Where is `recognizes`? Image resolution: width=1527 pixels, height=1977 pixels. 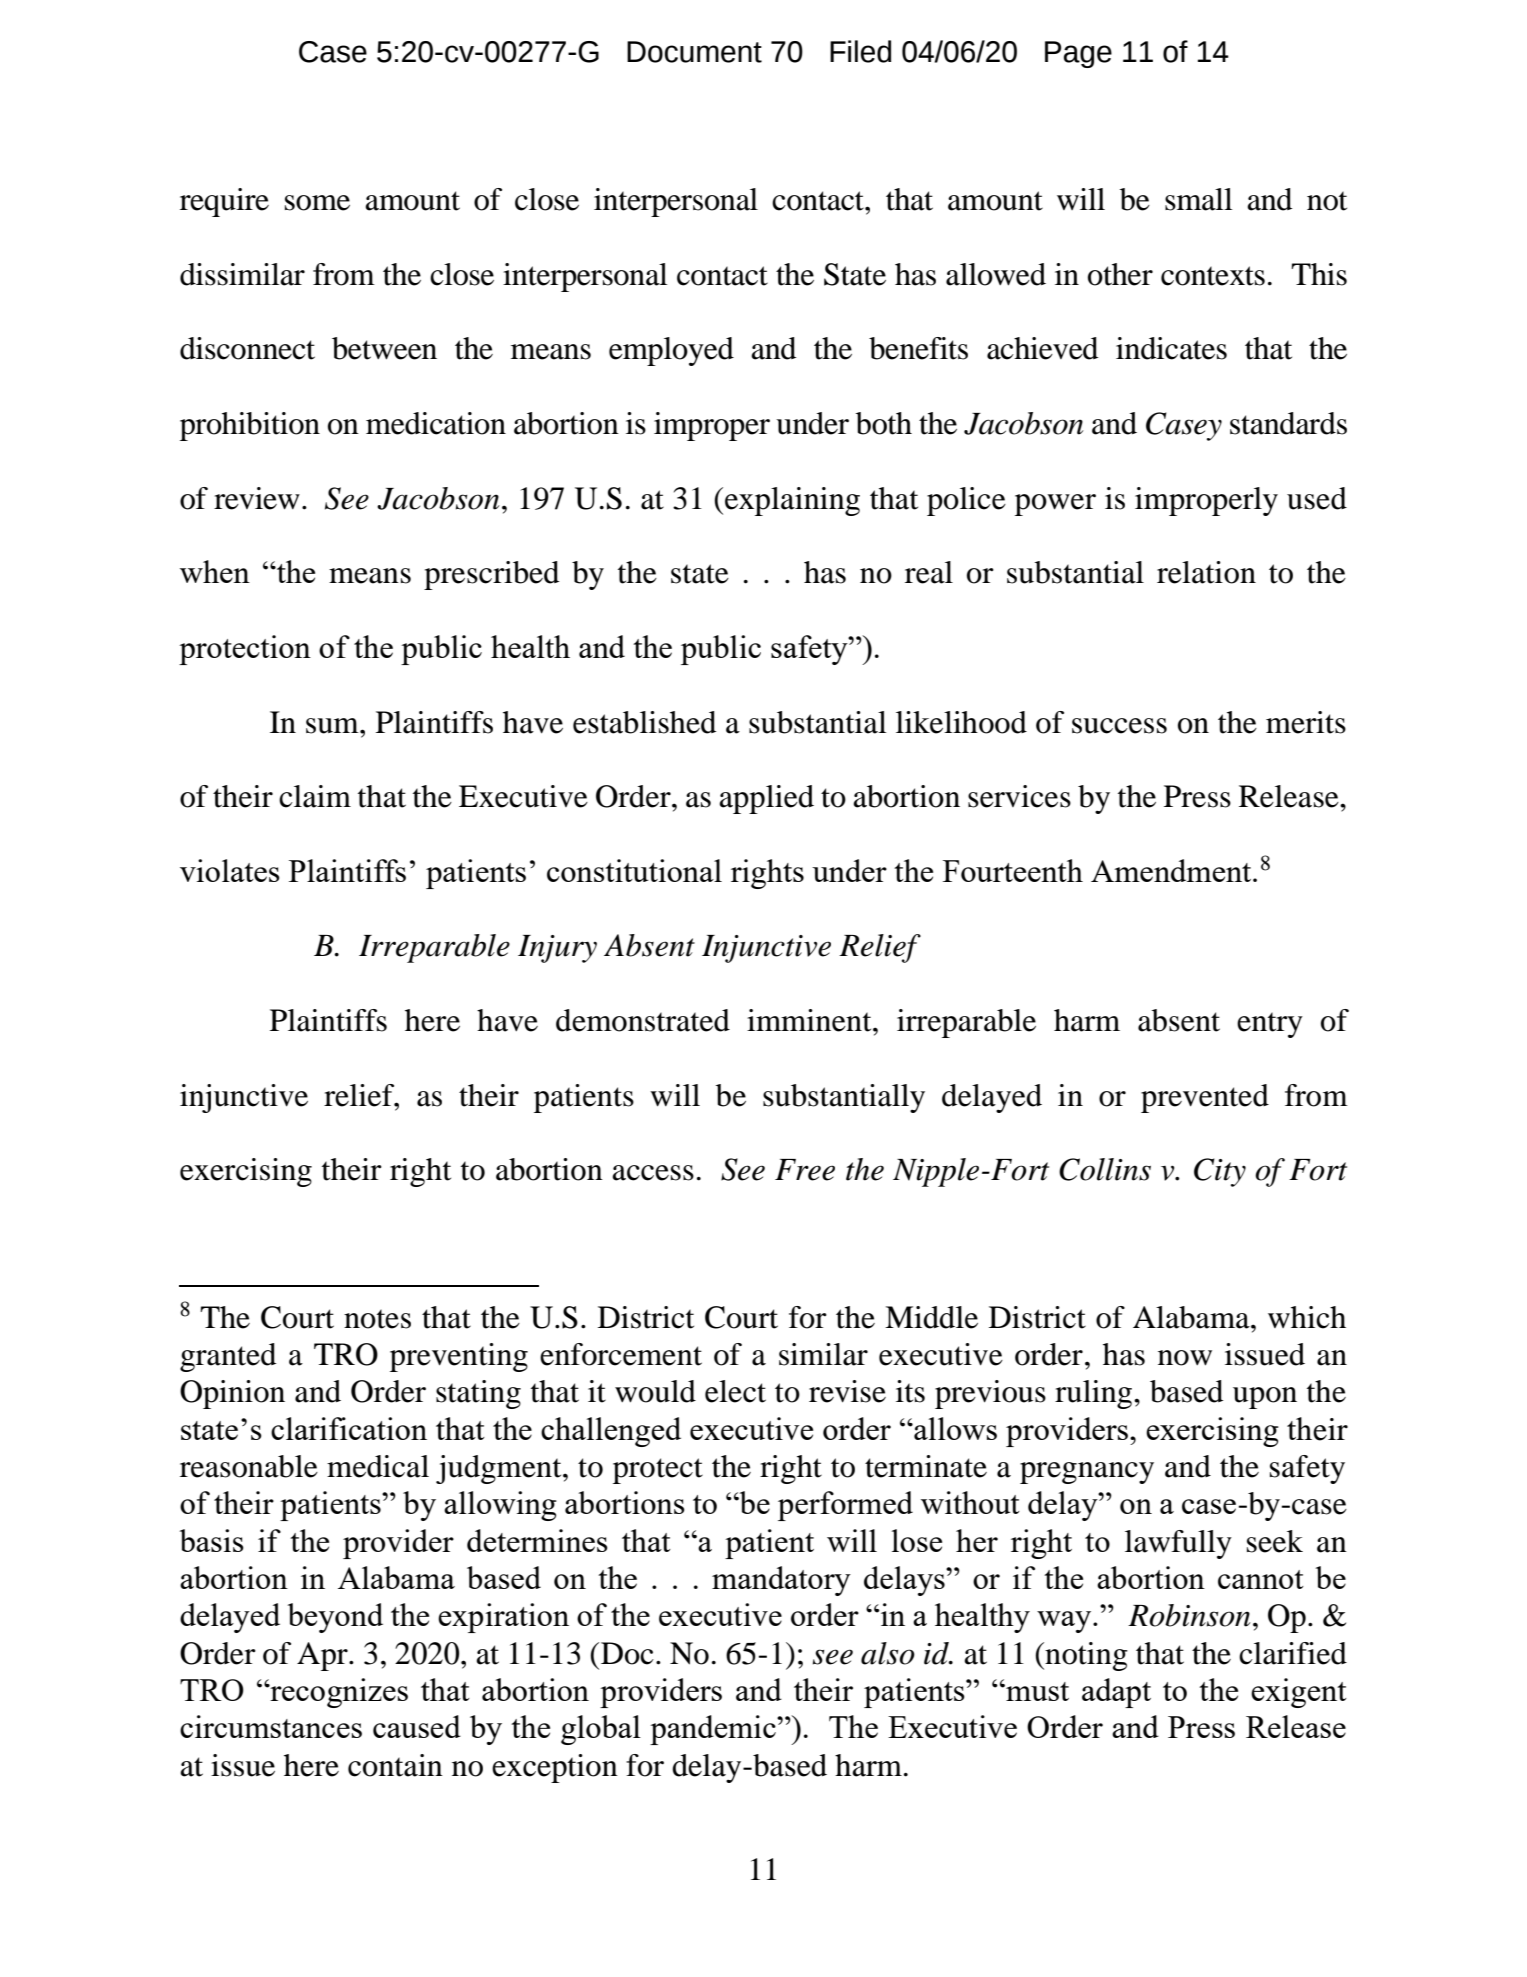 recognizes is located at coordinates (338, 1693).
